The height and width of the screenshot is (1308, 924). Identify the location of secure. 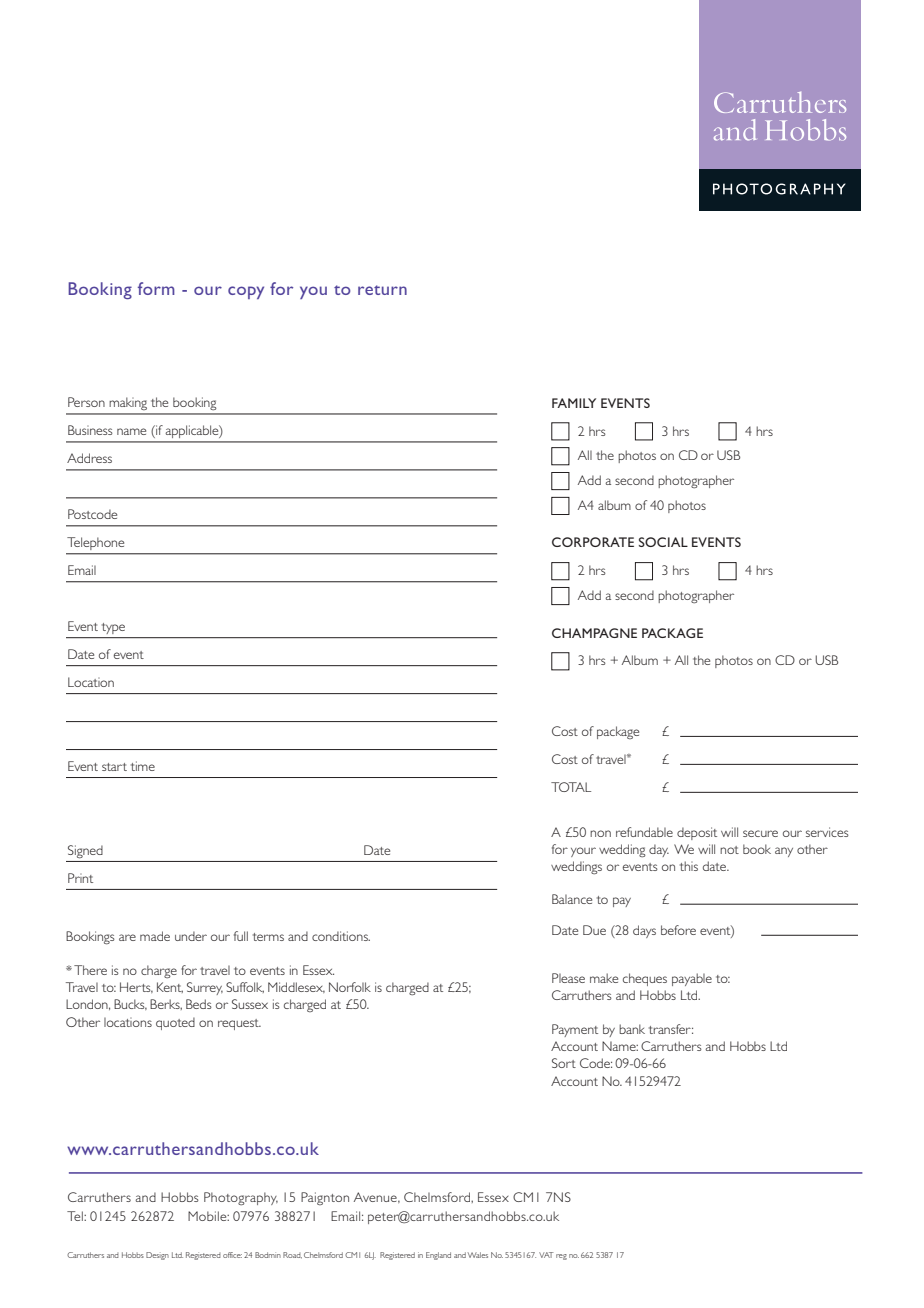
(760, 833).
